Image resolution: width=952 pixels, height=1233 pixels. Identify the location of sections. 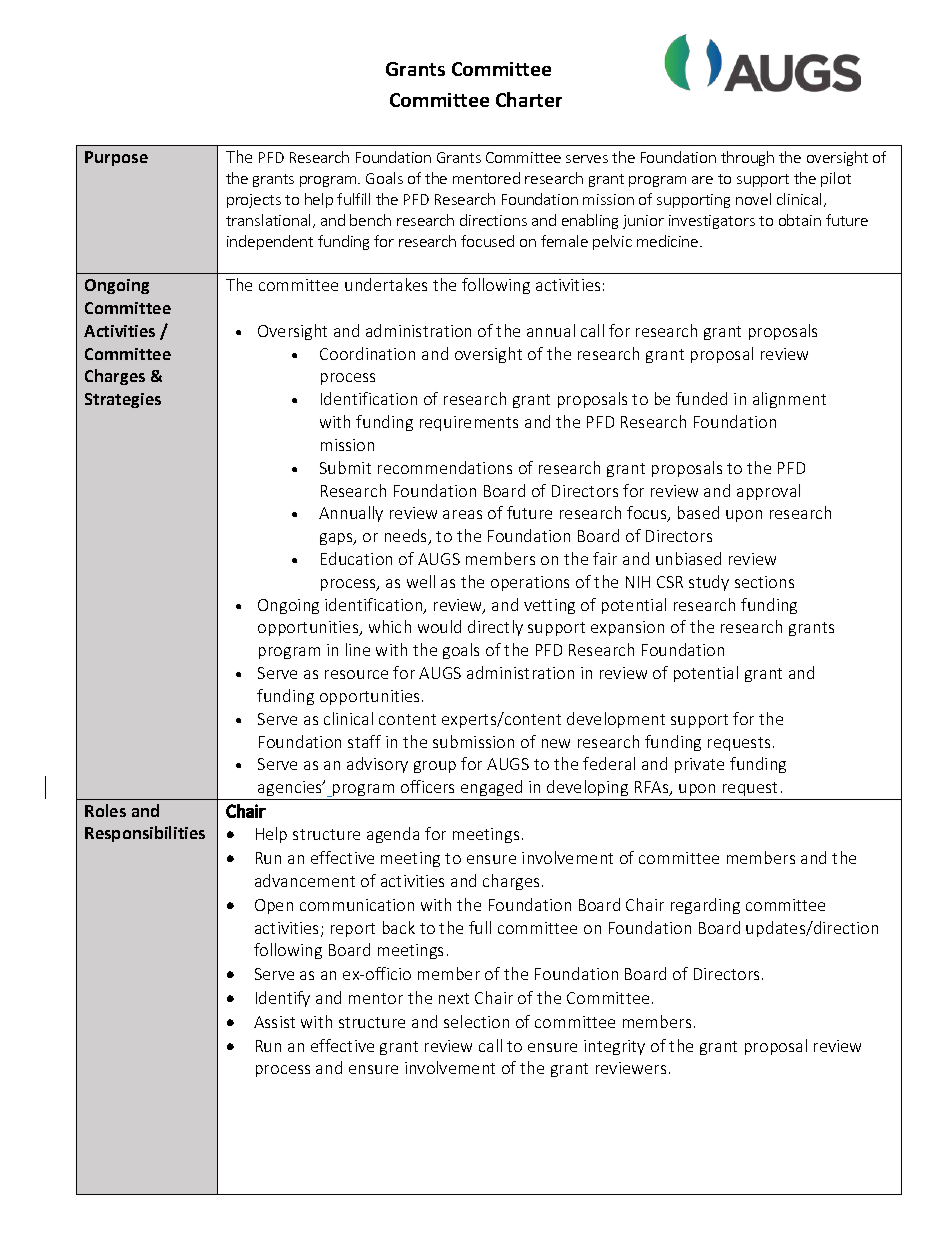
(764, 582).
